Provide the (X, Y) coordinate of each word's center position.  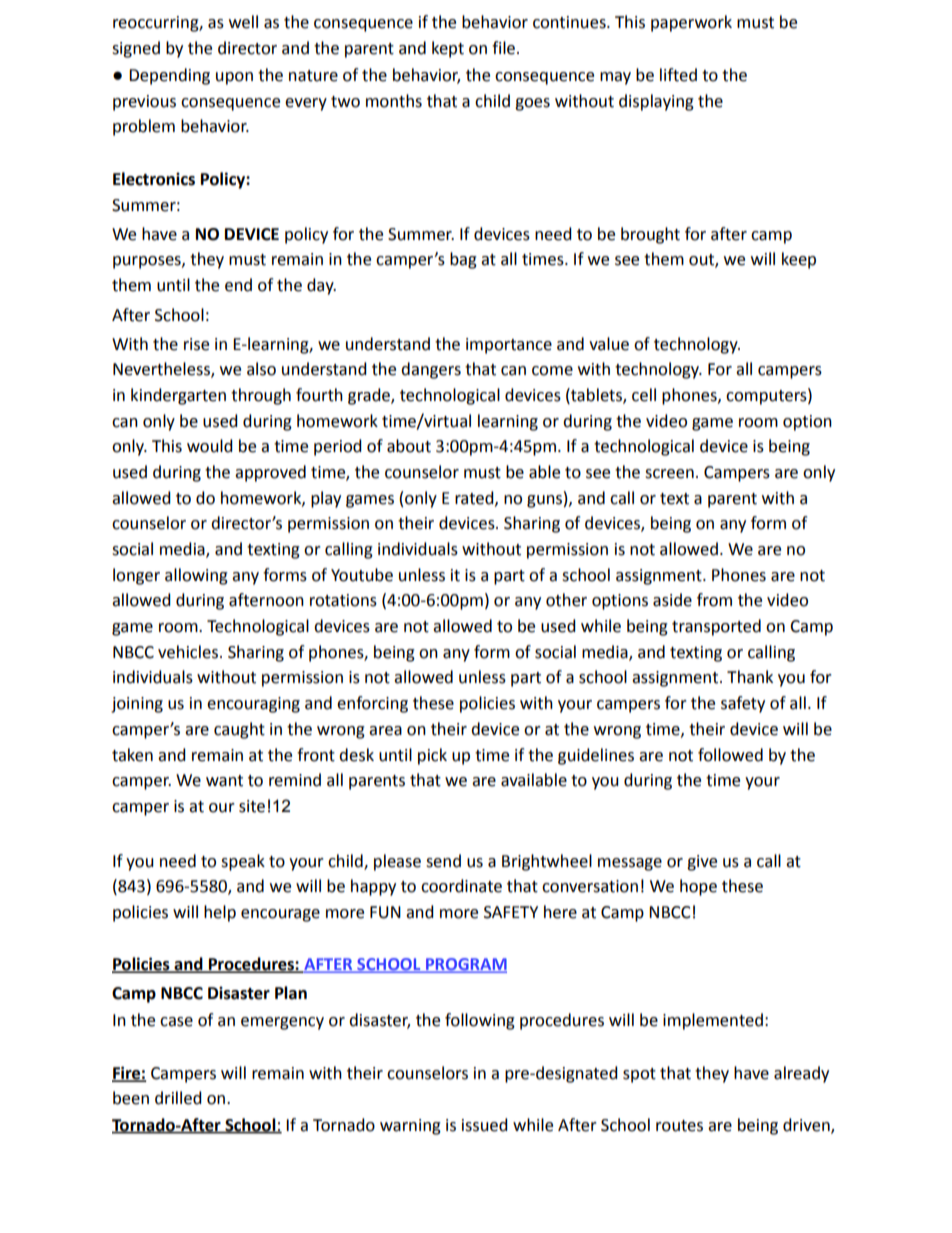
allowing (196, 576)
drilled (178, 1098)
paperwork (691, 23)
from (714, 600)
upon (234, 78)
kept (448, 49)
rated (475, 498)
